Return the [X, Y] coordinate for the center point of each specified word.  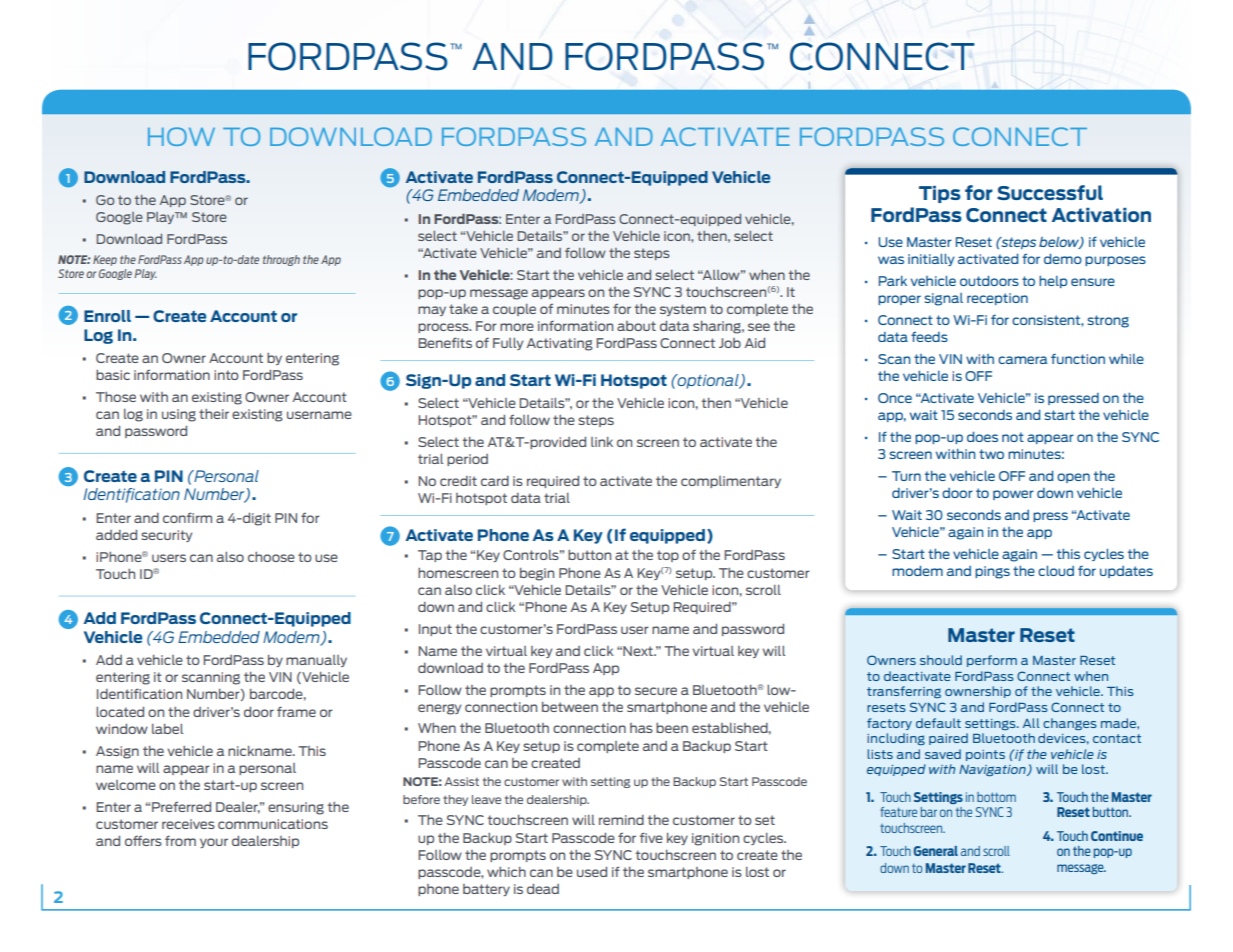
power [1013, 495]
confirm [187, 517]
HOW [181, 136]
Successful [1050, 192]
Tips [940, 194]
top [668, 556]
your [214, 843]
